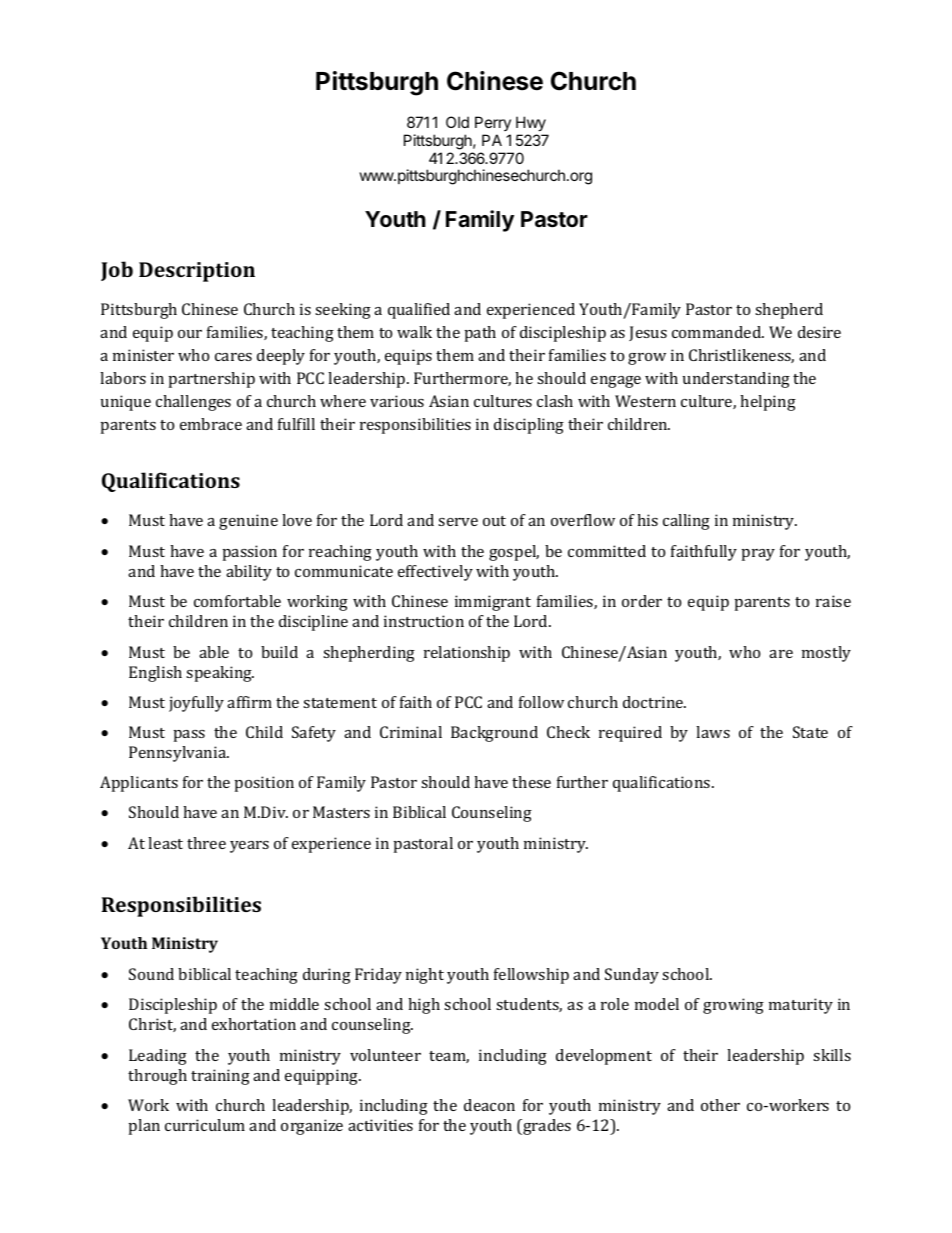 Image resolution: width=952 pixels, height=1233 pixels. Describe the element at coordinates (720, 1105) in the screenshot. I see `other` at that location.
